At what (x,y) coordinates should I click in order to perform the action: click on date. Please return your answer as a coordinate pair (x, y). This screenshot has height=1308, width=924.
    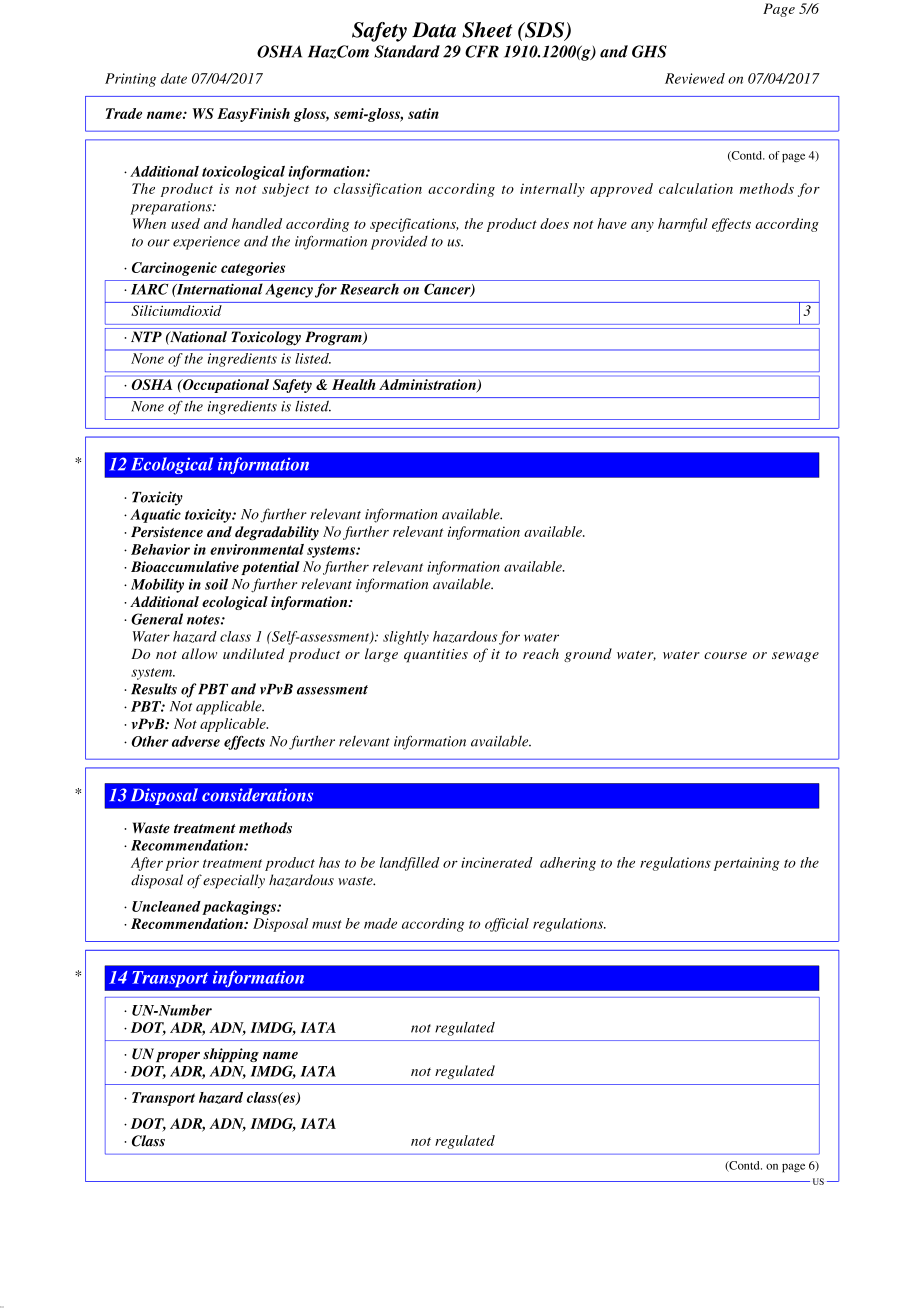
    Looking at the image, I should click on (174, 78).
